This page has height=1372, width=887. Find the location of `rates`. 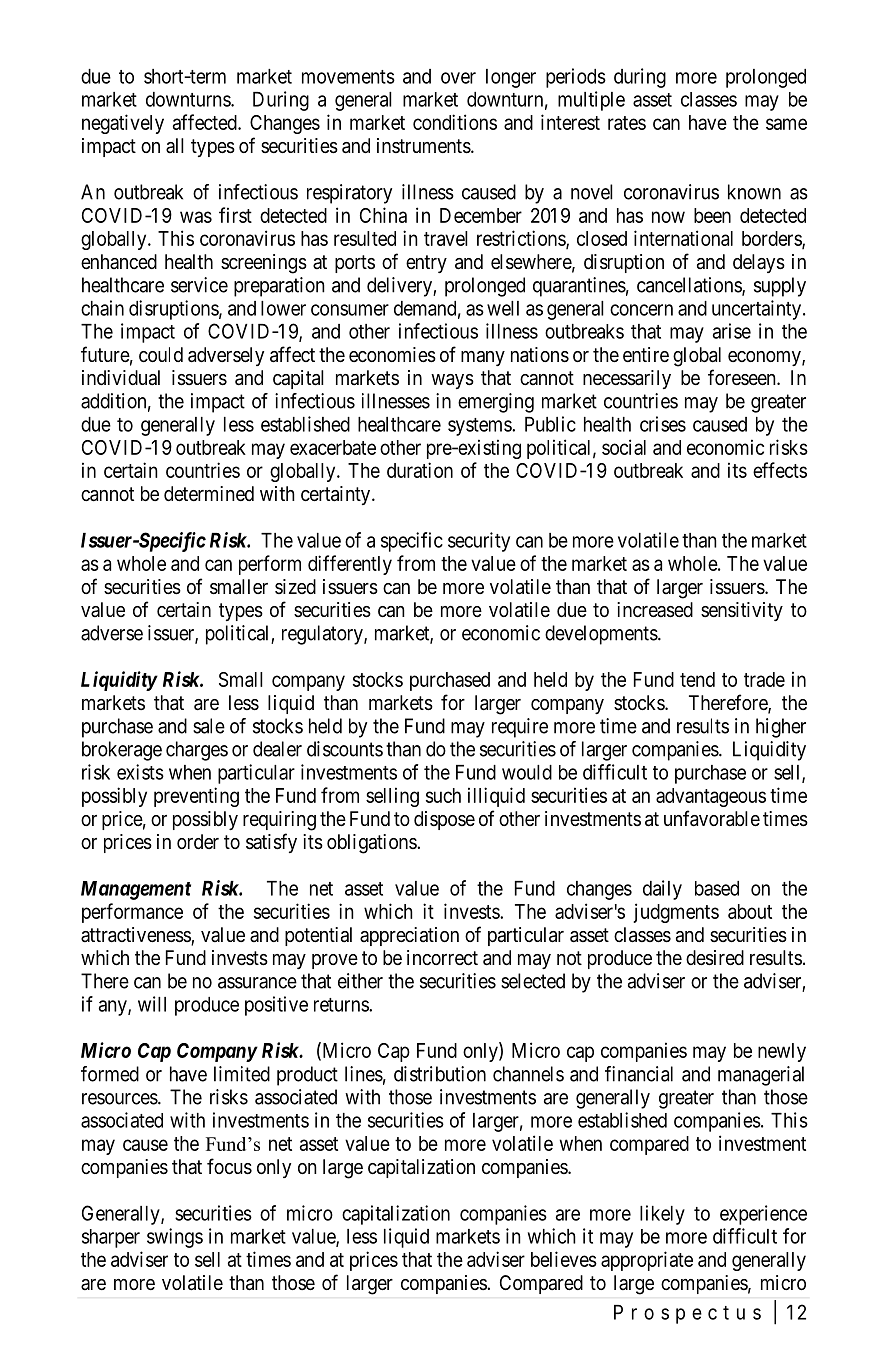

rates is located at coordinates (627, 123).
